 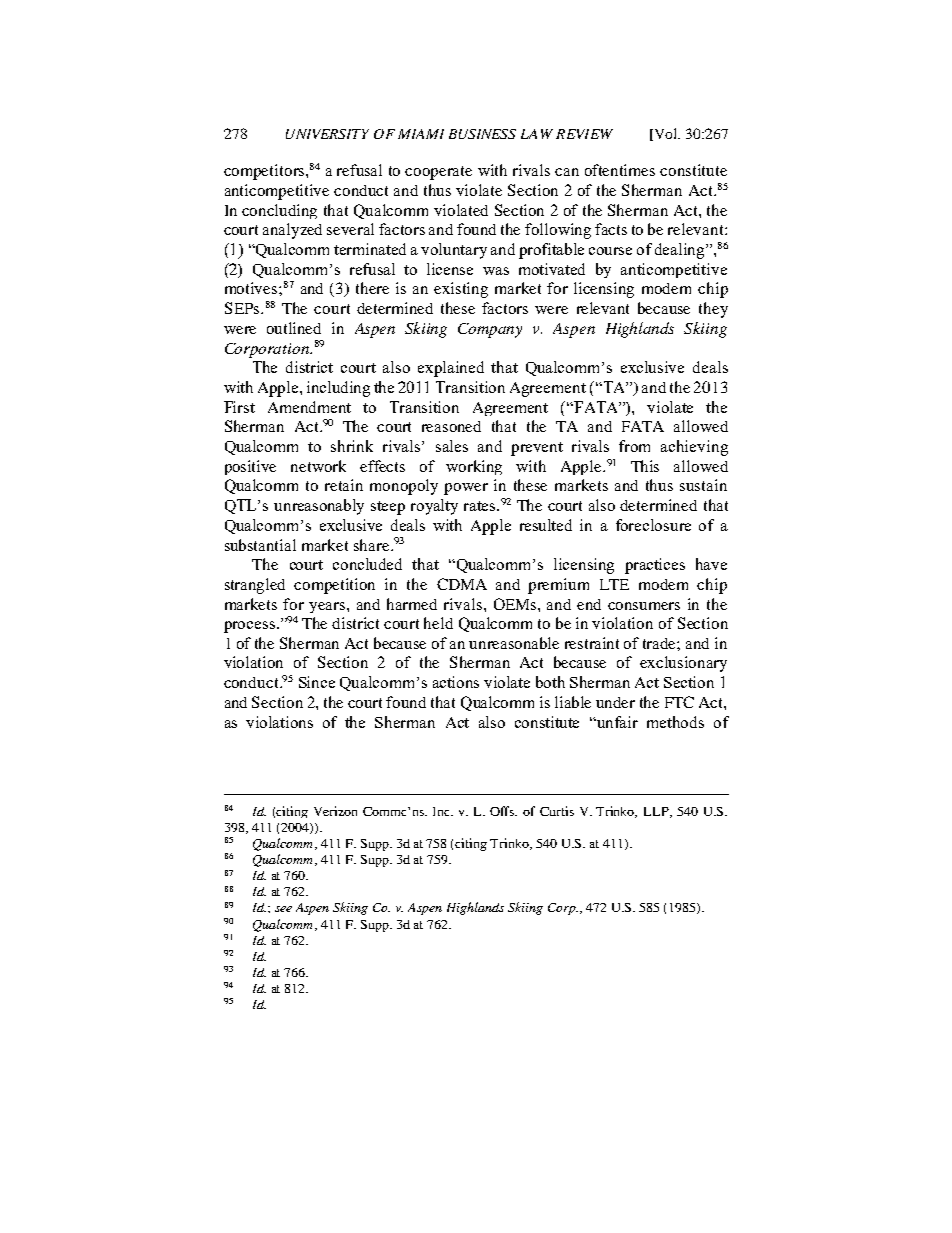 I want to click on power, so click(x=466, y=489).
